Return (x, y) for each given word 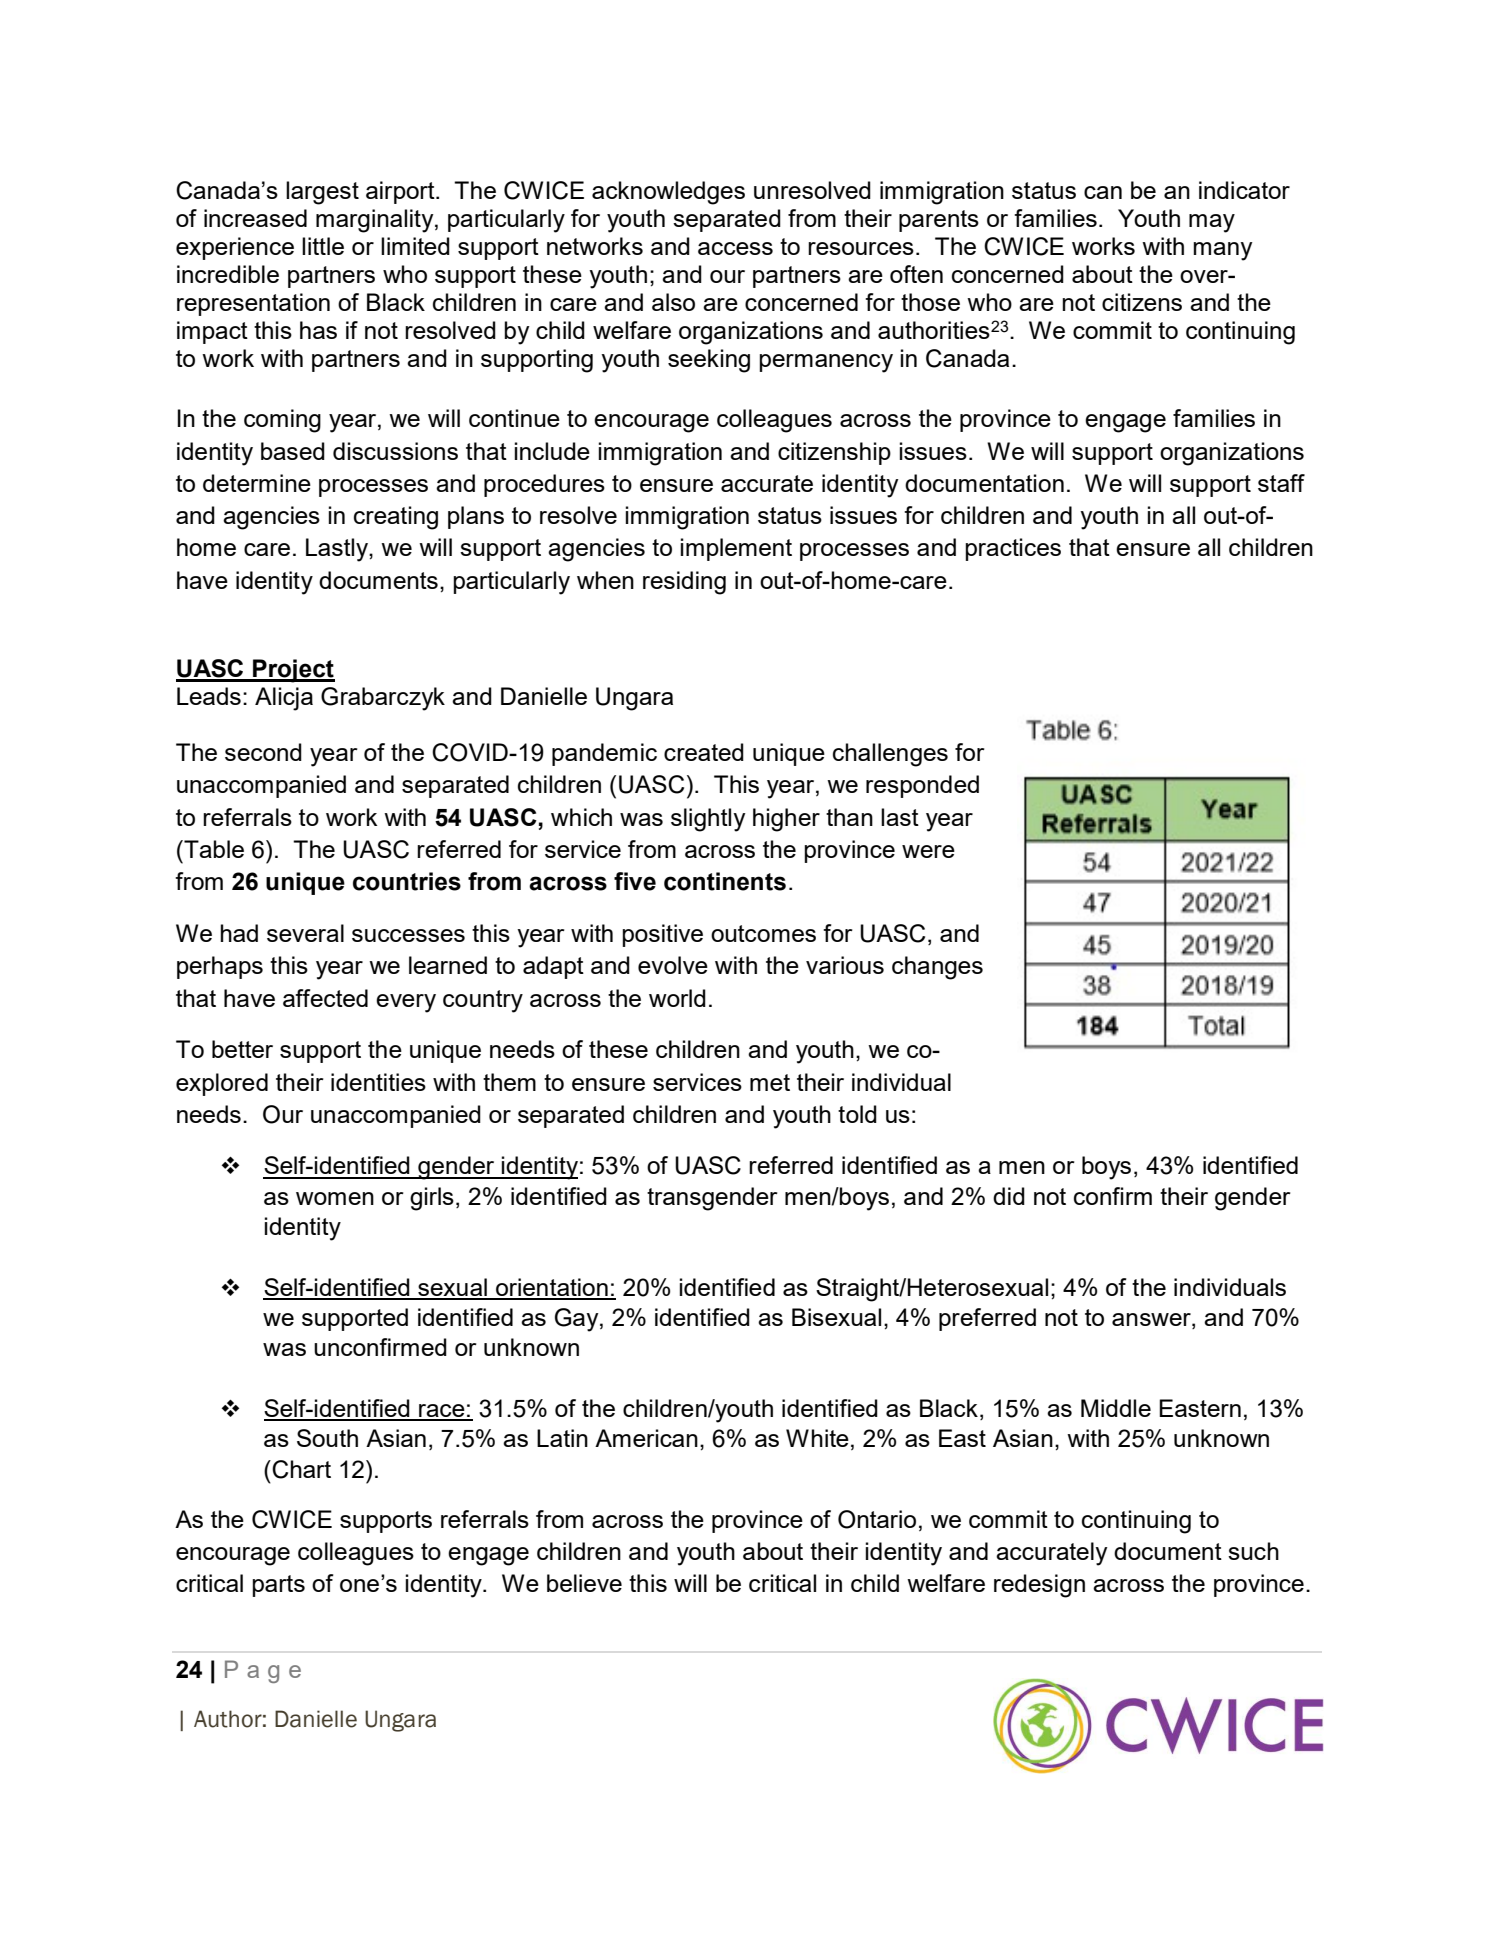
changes (937, 968)
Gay (578, 1320)
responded (922, 786)
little (323, 246)
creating (396, 518)
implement (736, 549)
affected (325, 998)
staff (1281, 483)
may (1212, 223)
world (677, 998)
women (335, 1198)
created (704, 752)
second (263, 752)
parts (278, 1586)
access (735, 248)
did (1009, 1196)
